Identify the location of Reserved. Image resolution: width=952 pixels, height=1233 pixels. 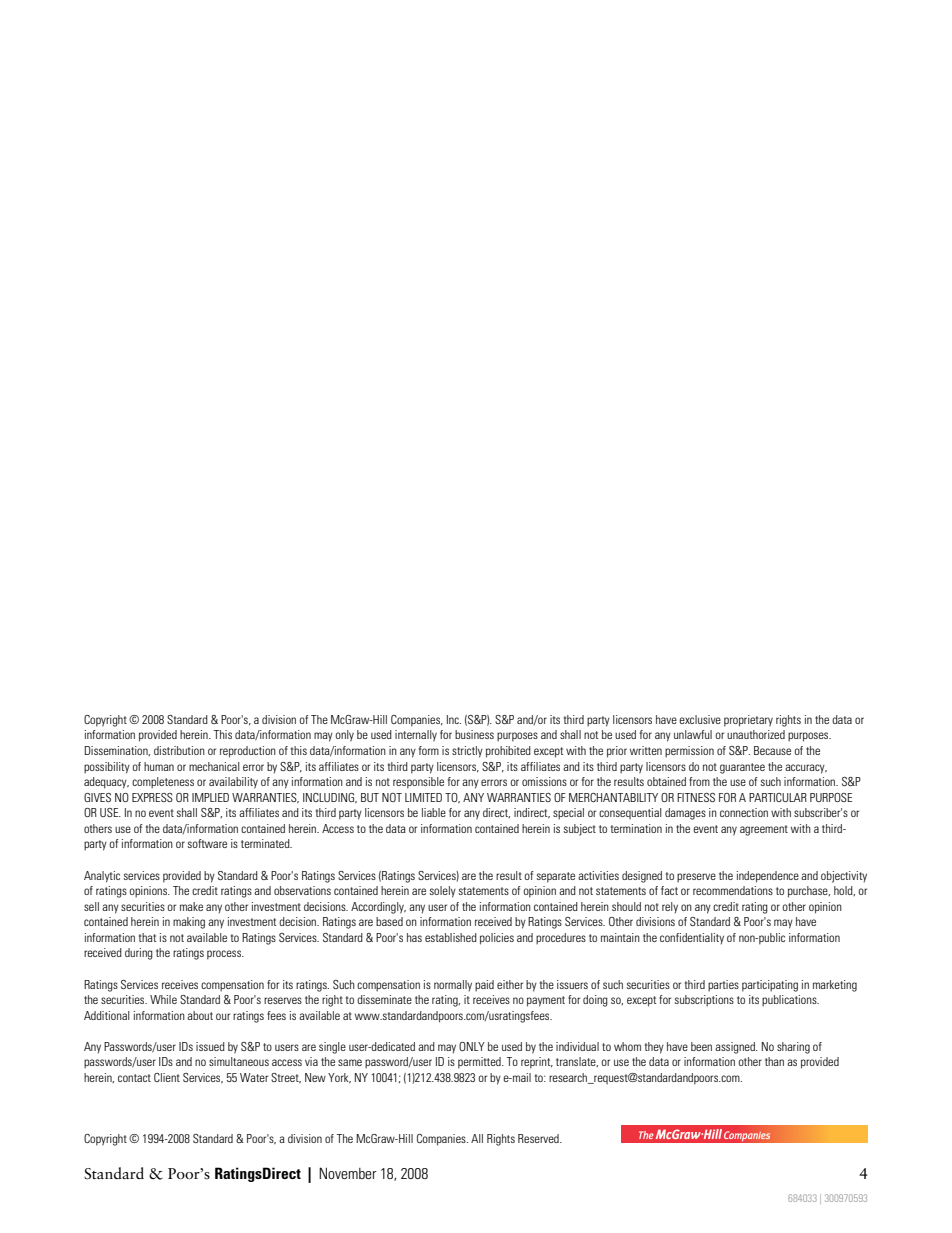
(539, 1138).
